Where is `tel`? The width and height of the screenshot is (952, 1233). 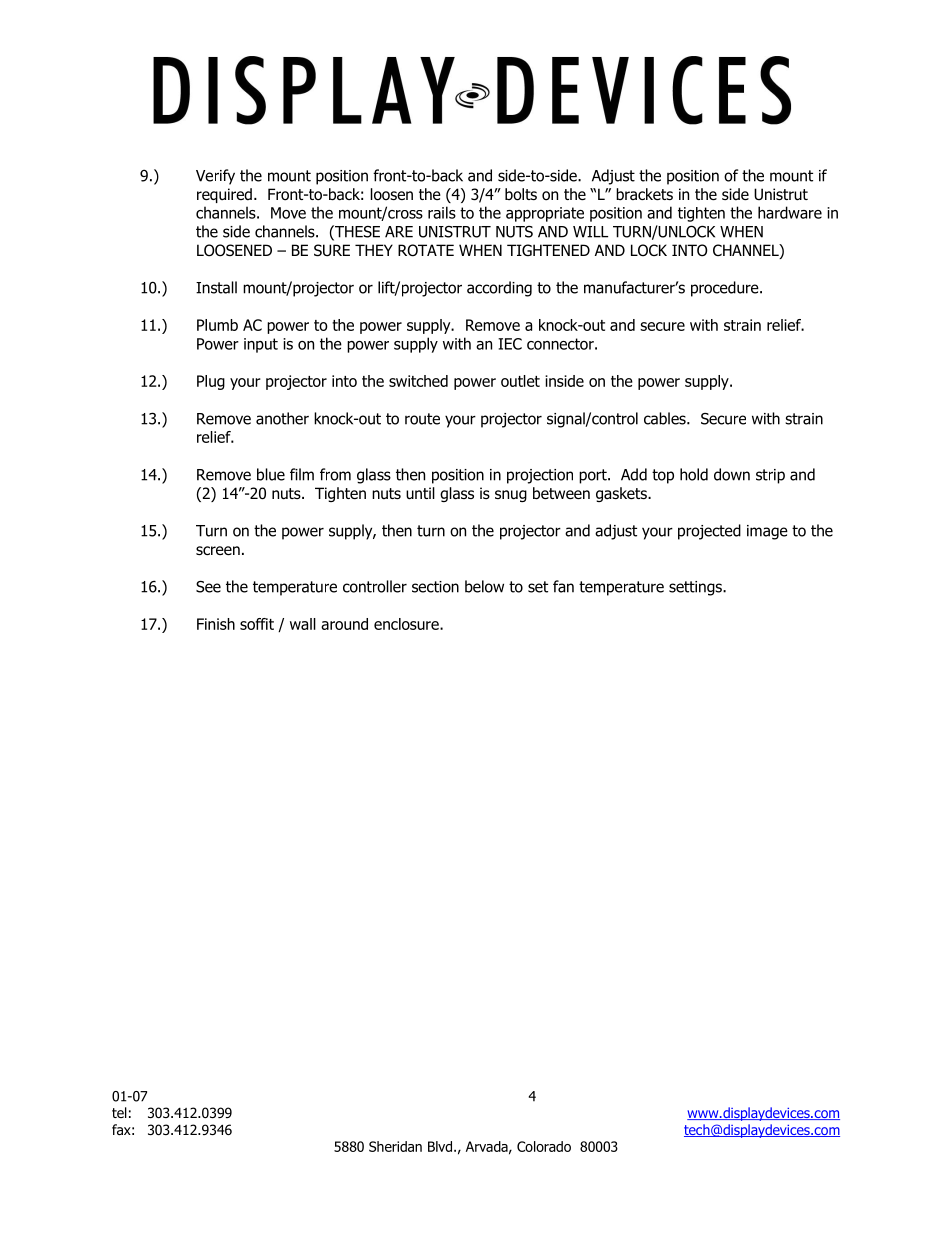 tel is located at coordinates (119, 1112).
